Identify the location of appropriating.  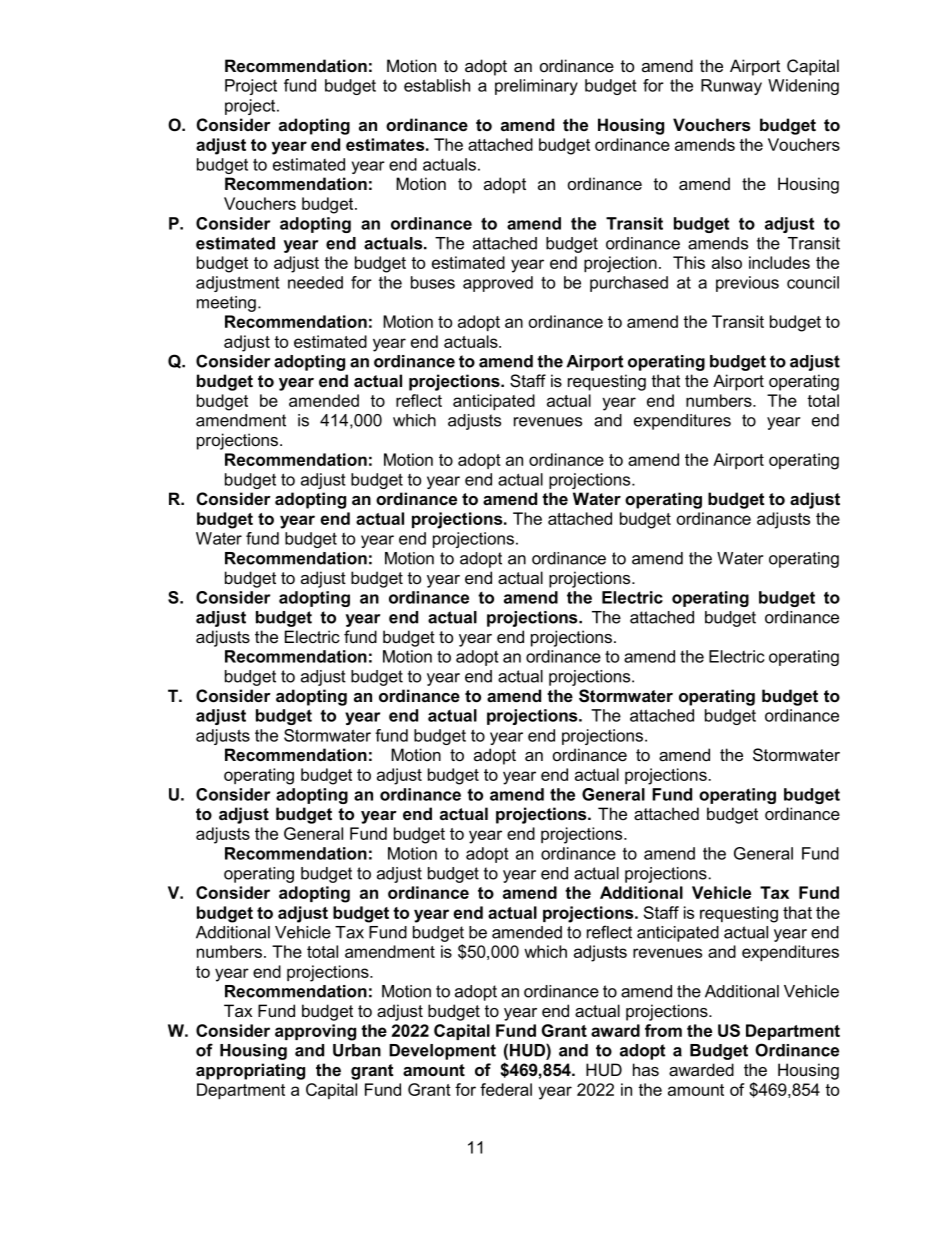
(250, 1071).
